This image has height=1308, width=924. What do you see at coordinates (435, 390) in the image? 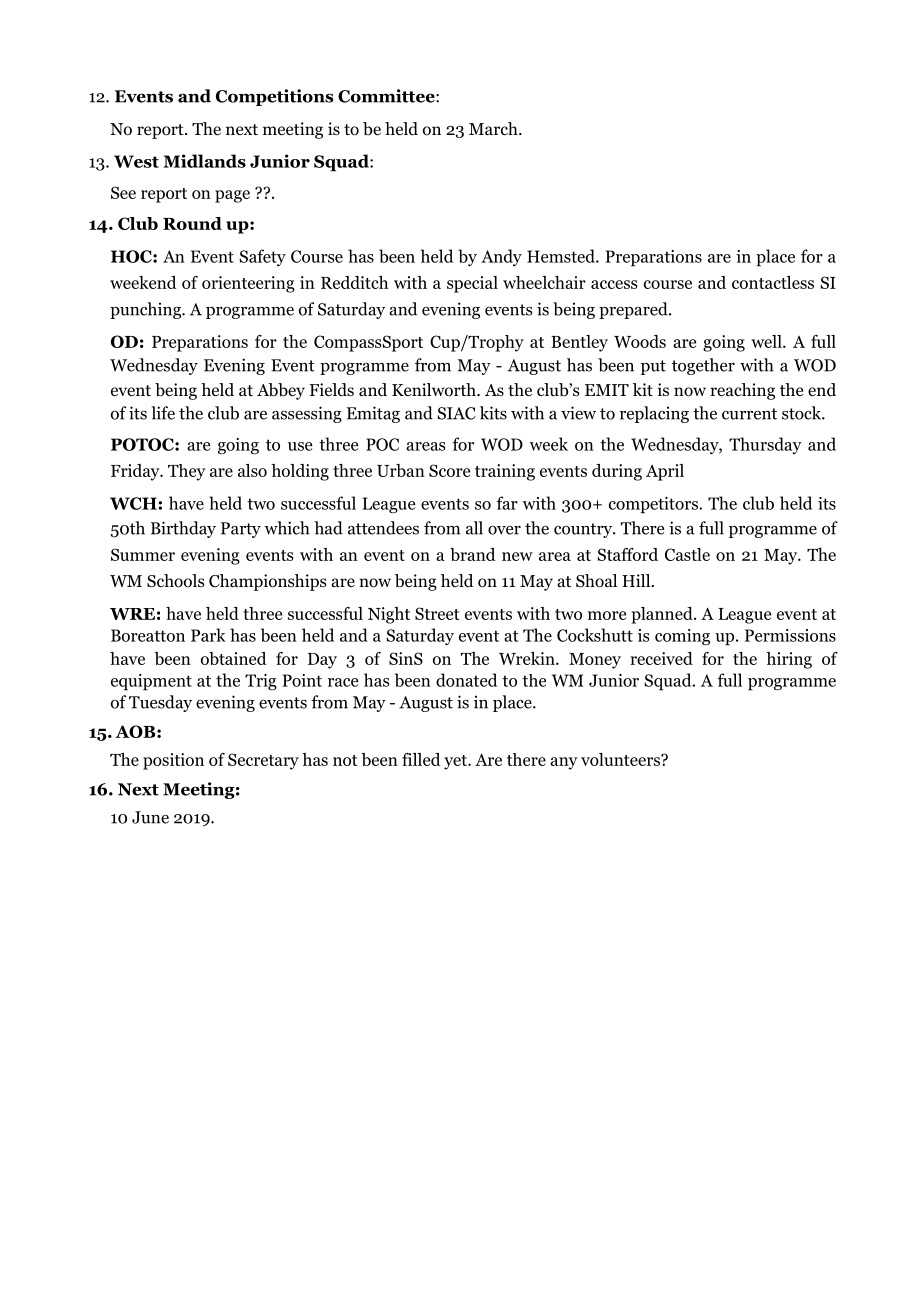
I see `Kenilworth` at bounding box center [435, 390].
